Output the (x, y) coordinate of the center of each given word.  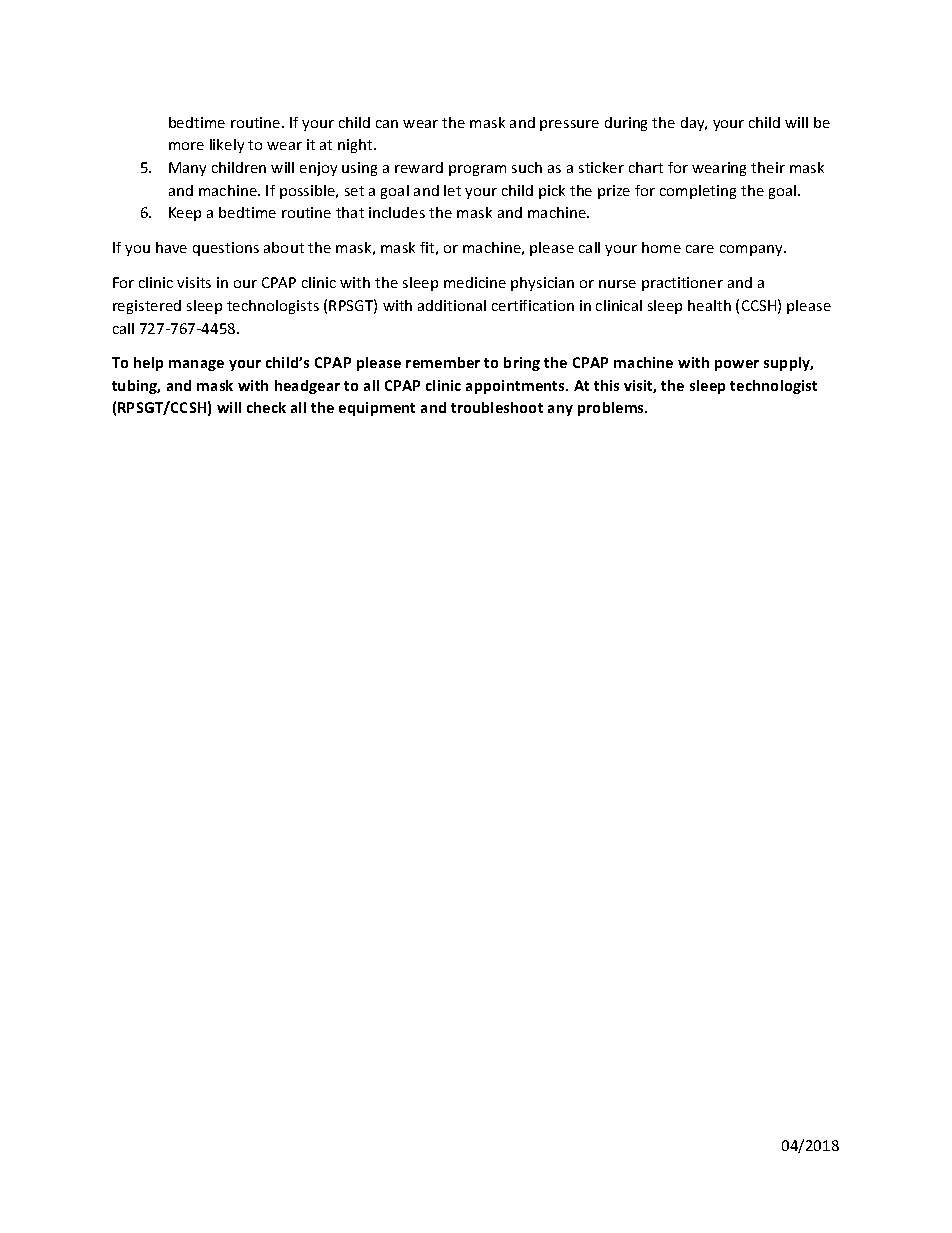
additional (452, 305)
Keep (185, 214)
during (626, 124)
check (266, 407)
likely (227, 146)
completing (698, 192)
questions (226, 249)
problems (612, 409)
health (709, 305)
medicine (475, 282)
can (387, 124)
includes (397, 212)
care (700, 249)
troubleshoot (497, 407)
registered (147, 307)
